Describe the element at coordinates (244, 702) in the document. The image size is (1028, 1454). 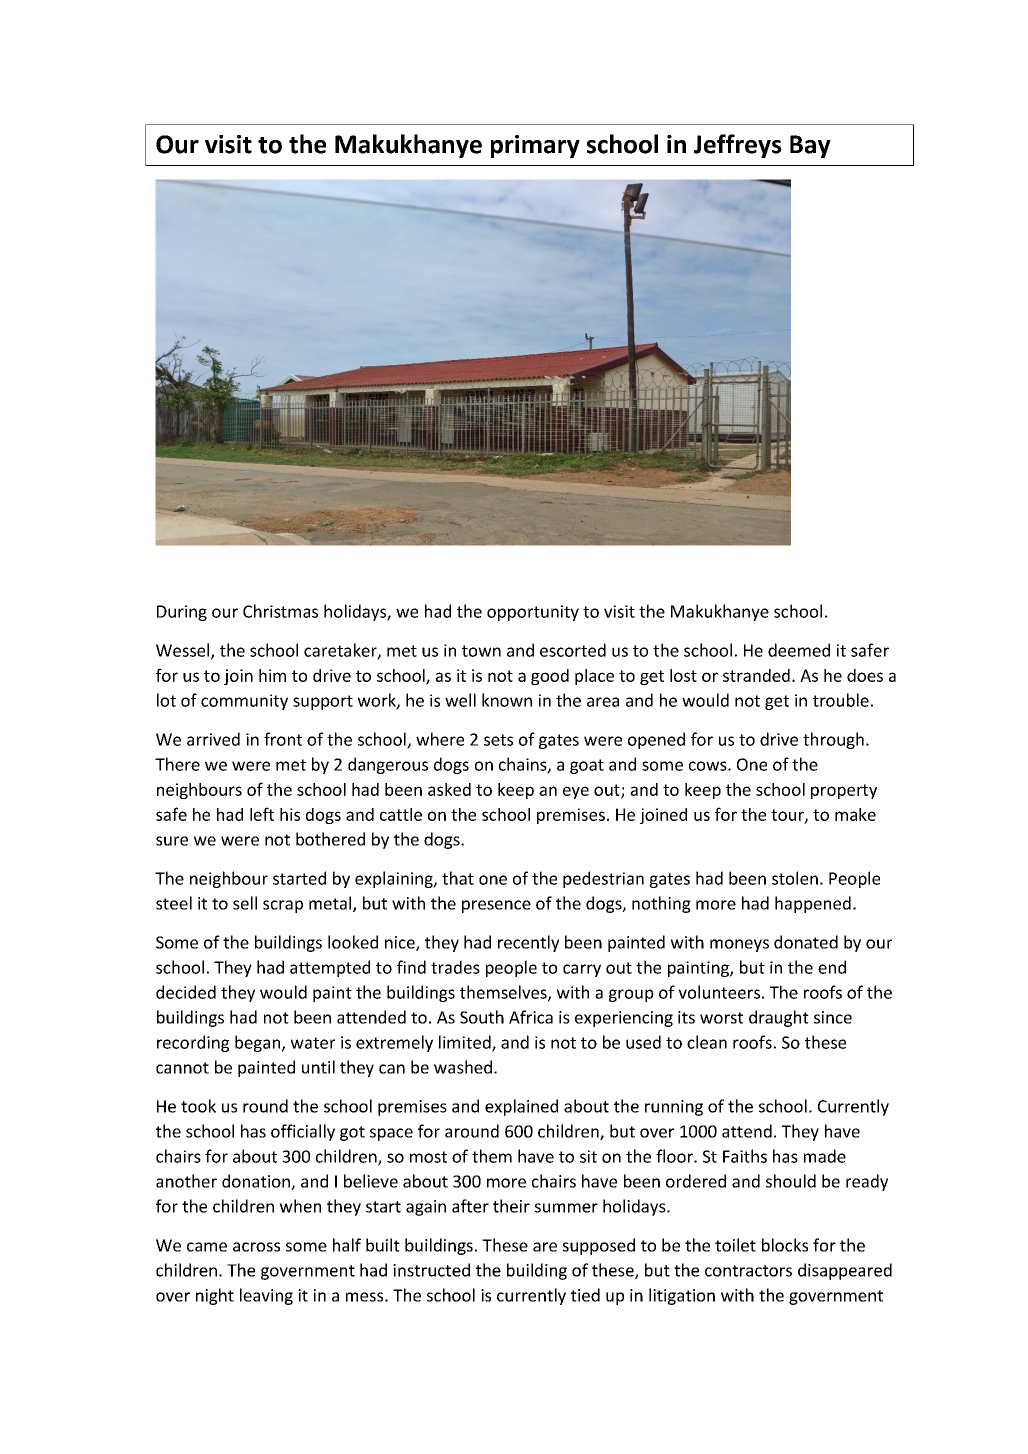
I see `community` at that location.
